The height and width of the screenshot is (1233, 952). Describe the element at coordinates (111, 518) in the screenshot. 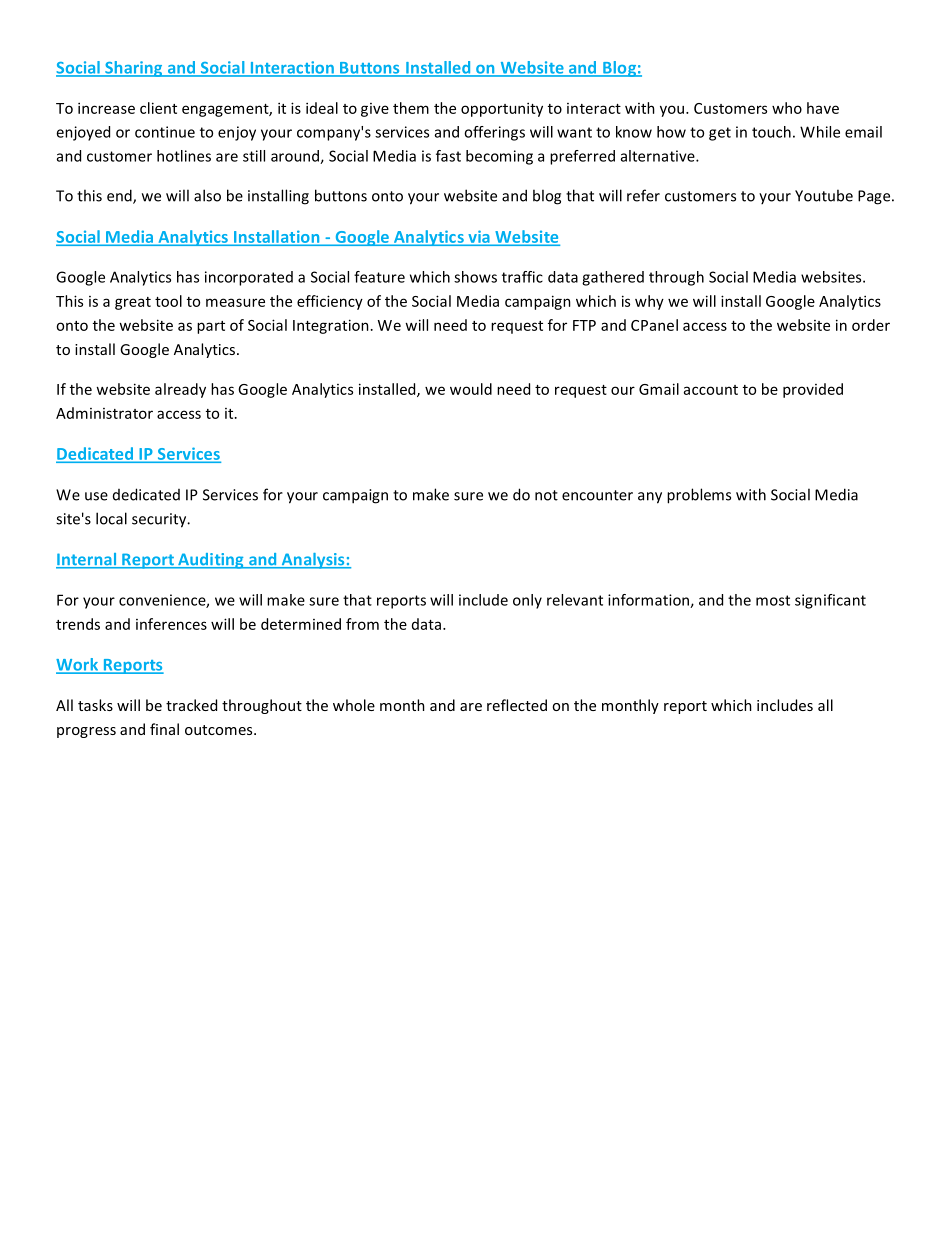

I see `local` at that location.
